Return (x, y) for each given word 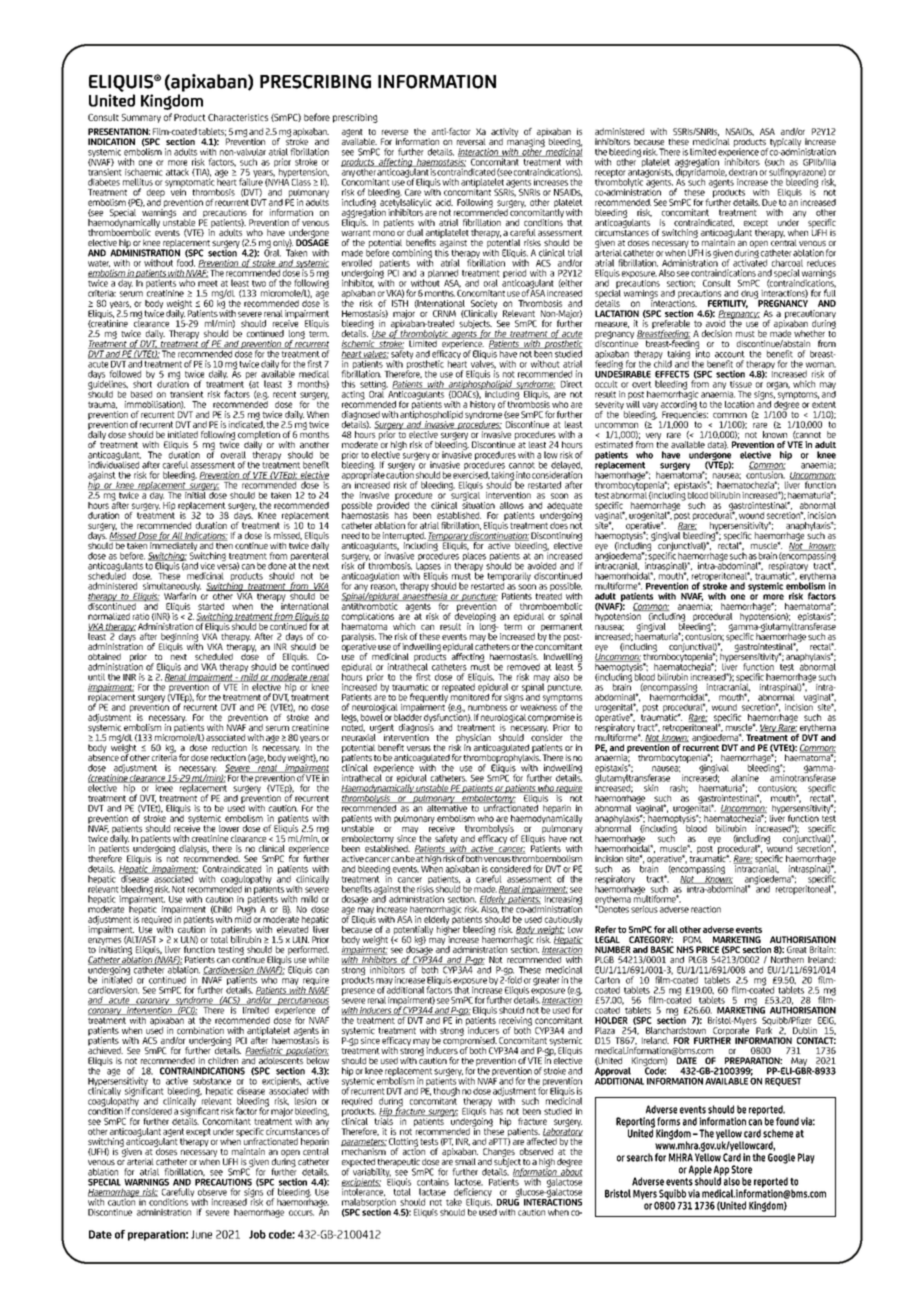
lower (229, 828)
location (739, 404)
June (201, 1234)
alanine (745, 778)
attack (177, 172)
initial (195, 494)
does (559, 524)
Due (769, 202)
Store (741, 1169)
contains (433, 1182)
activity (504, 133)
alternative (447, 807)
